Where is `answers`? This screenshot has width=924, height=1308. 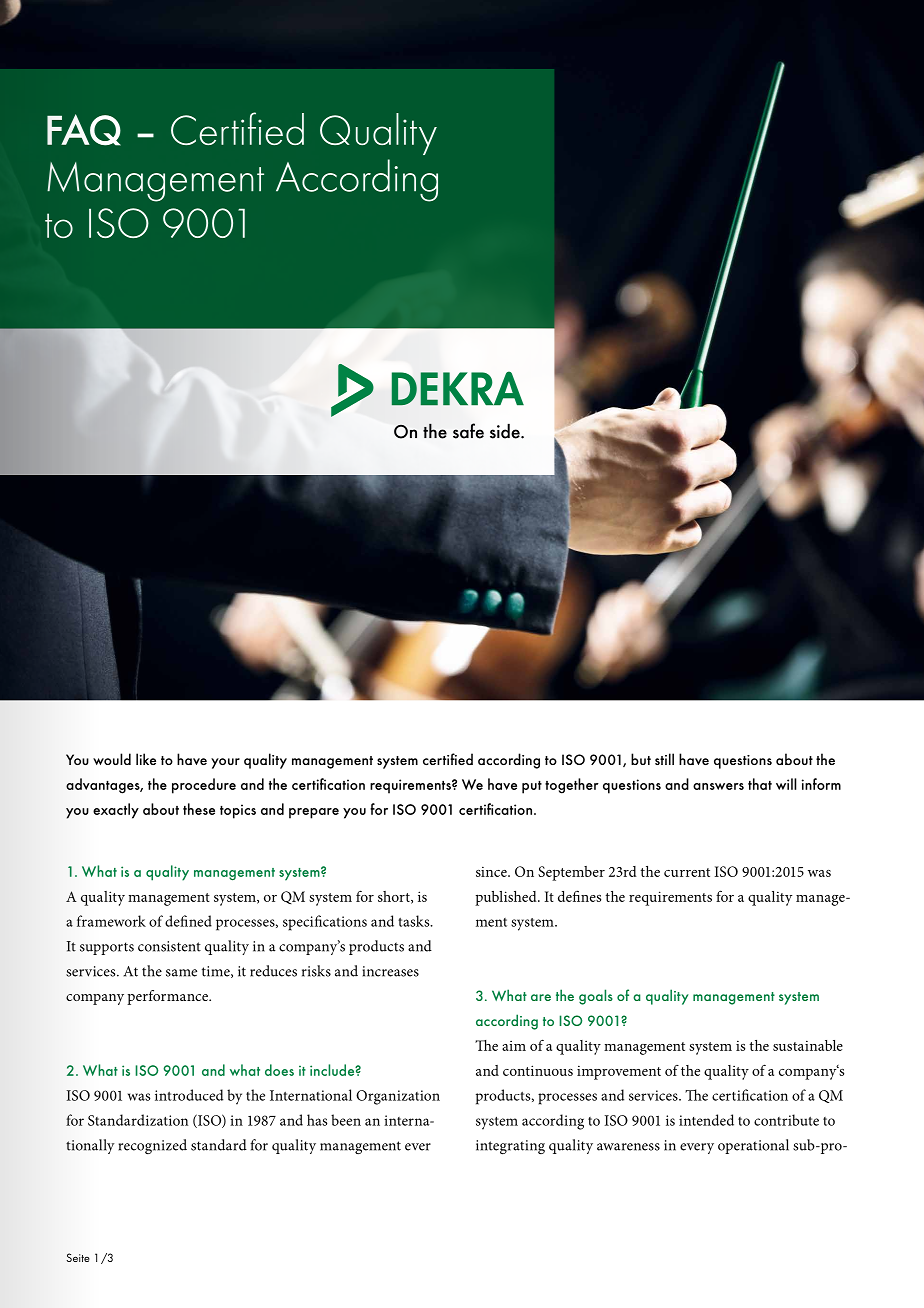 answers is located at coordinates (718, 786).
